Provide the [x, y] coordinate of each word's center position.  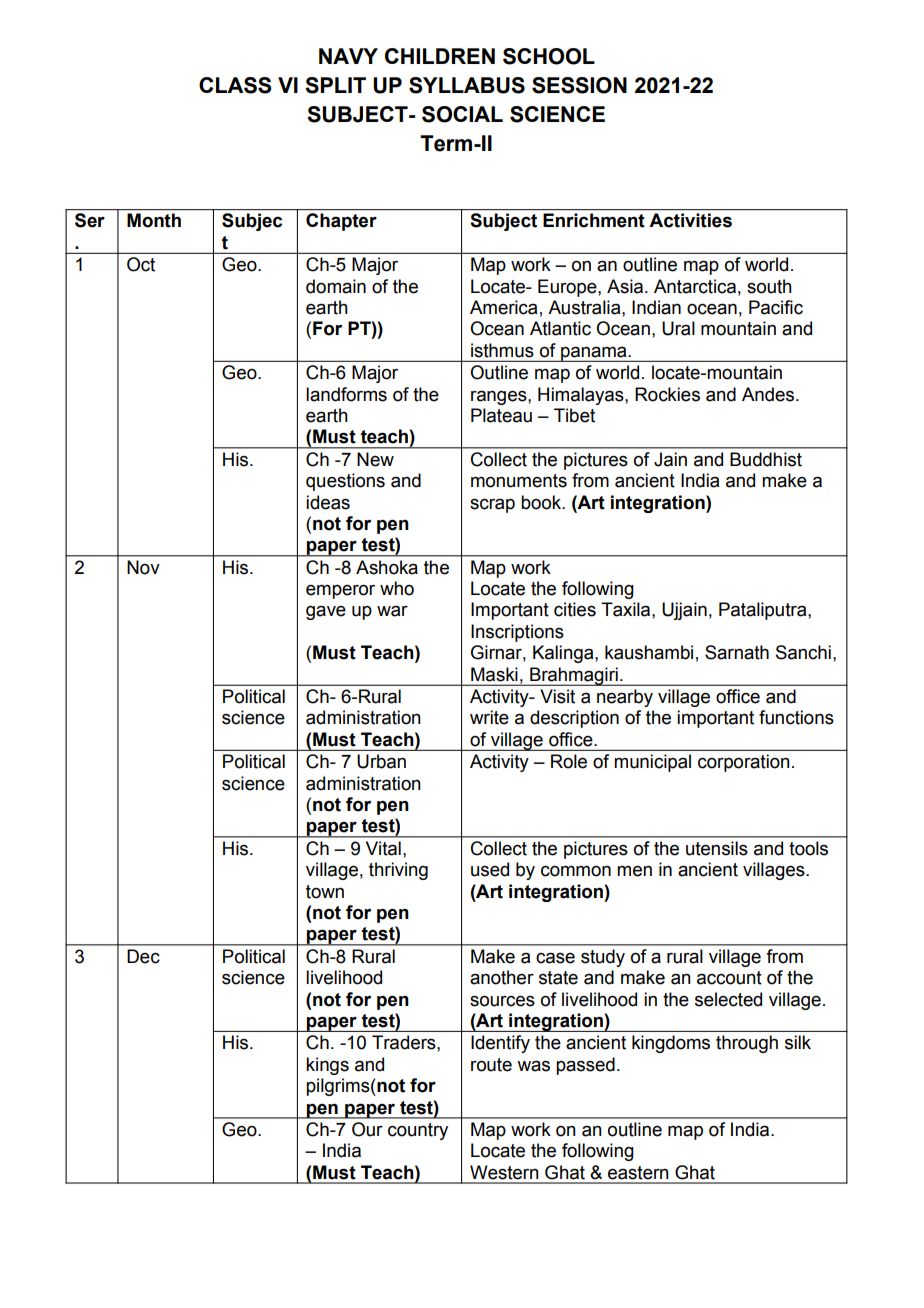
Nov [143, 567]
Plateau [501, 415]
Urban [381, 761]
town [325, 892]
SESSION [579, 85]
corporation [744, 763]
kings [327, 1066]
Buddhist [766, 459]
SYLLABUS [467, 85]
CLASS [235, 85]
